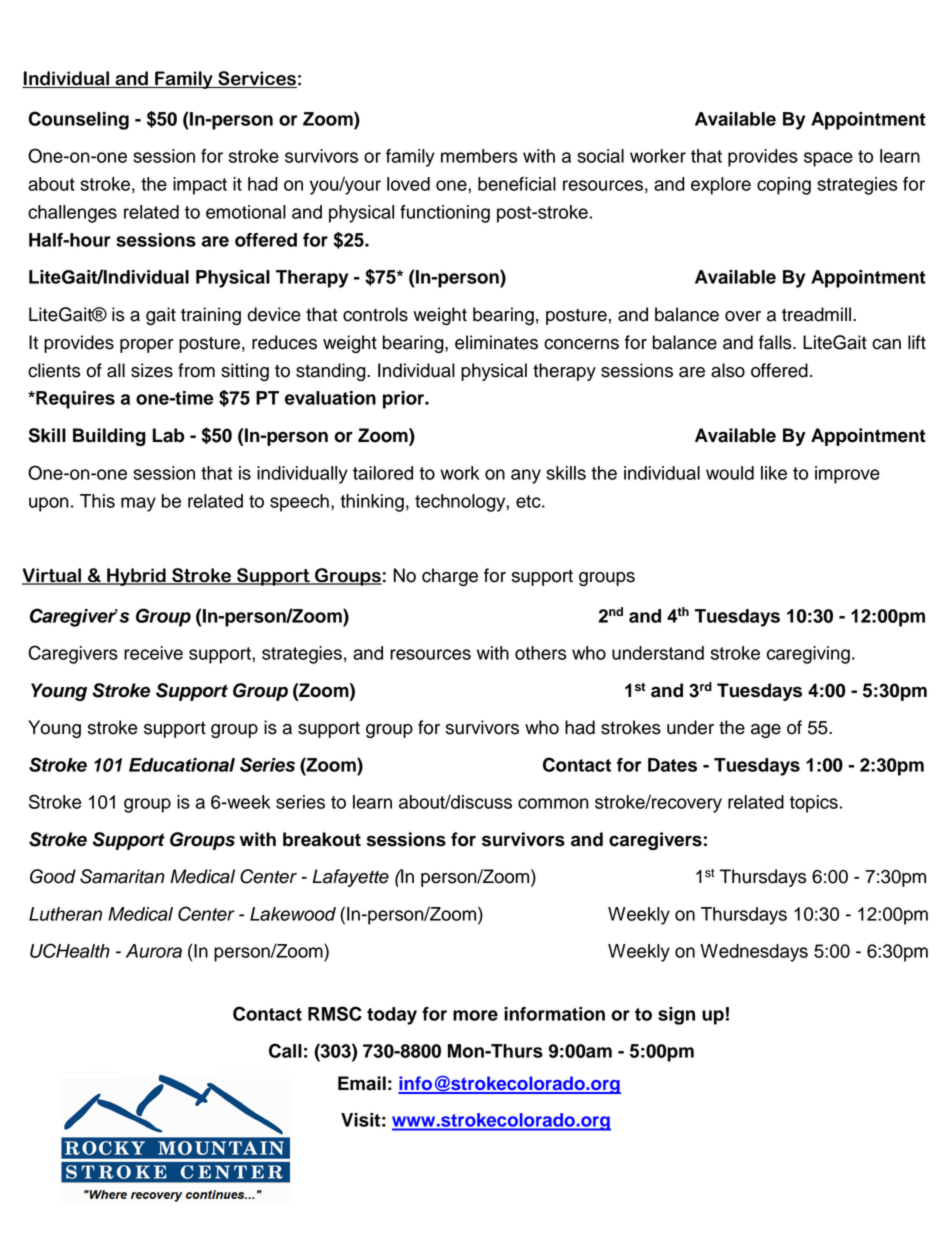 This screenshot has width=952, height=1233. Describe the element at coordinates (808, 655) in the screenshot. I see `caregiving` at that location.
